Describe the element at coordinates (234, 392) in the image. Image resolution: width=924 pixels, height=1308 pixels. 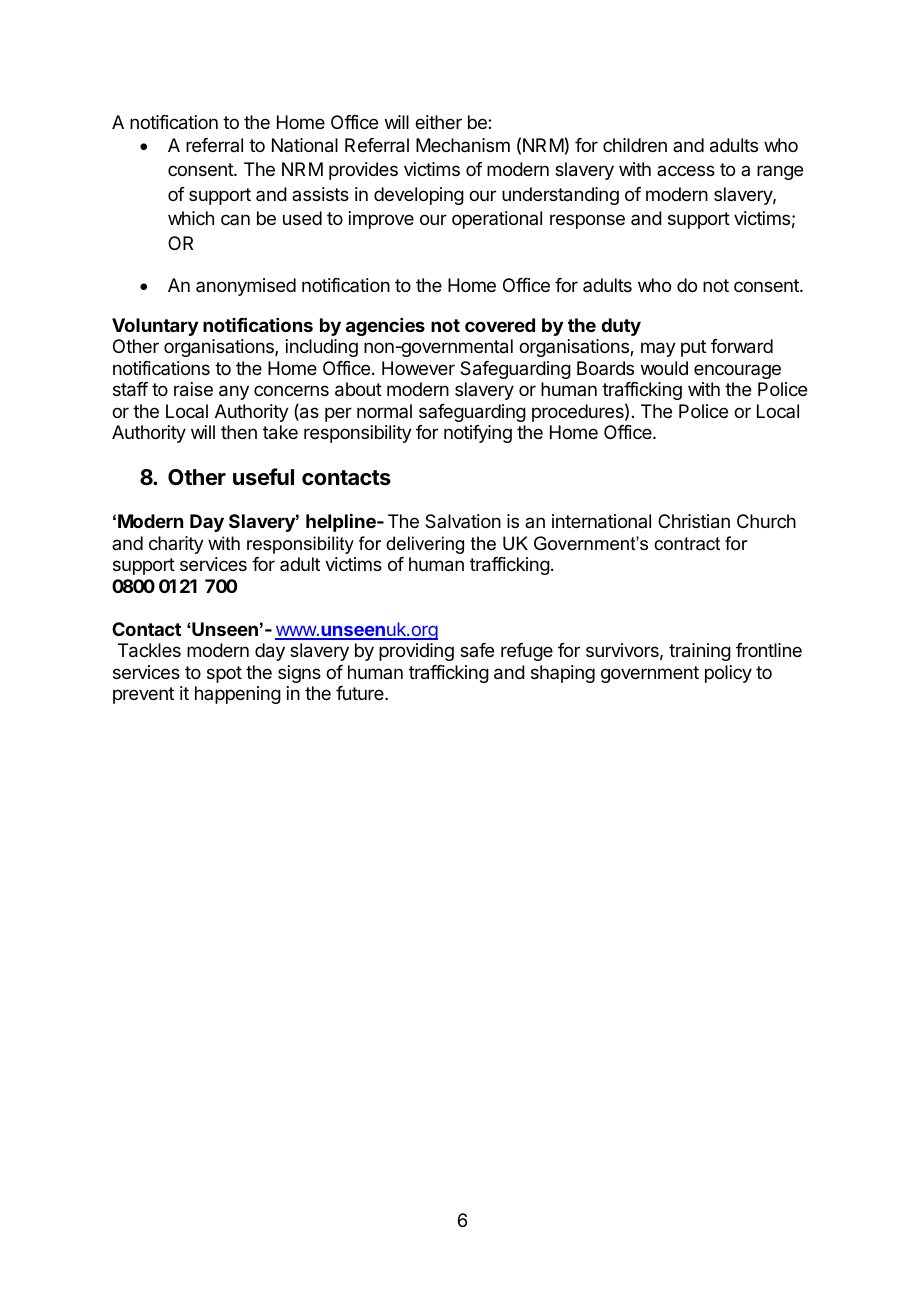
I see `any` at that location.
